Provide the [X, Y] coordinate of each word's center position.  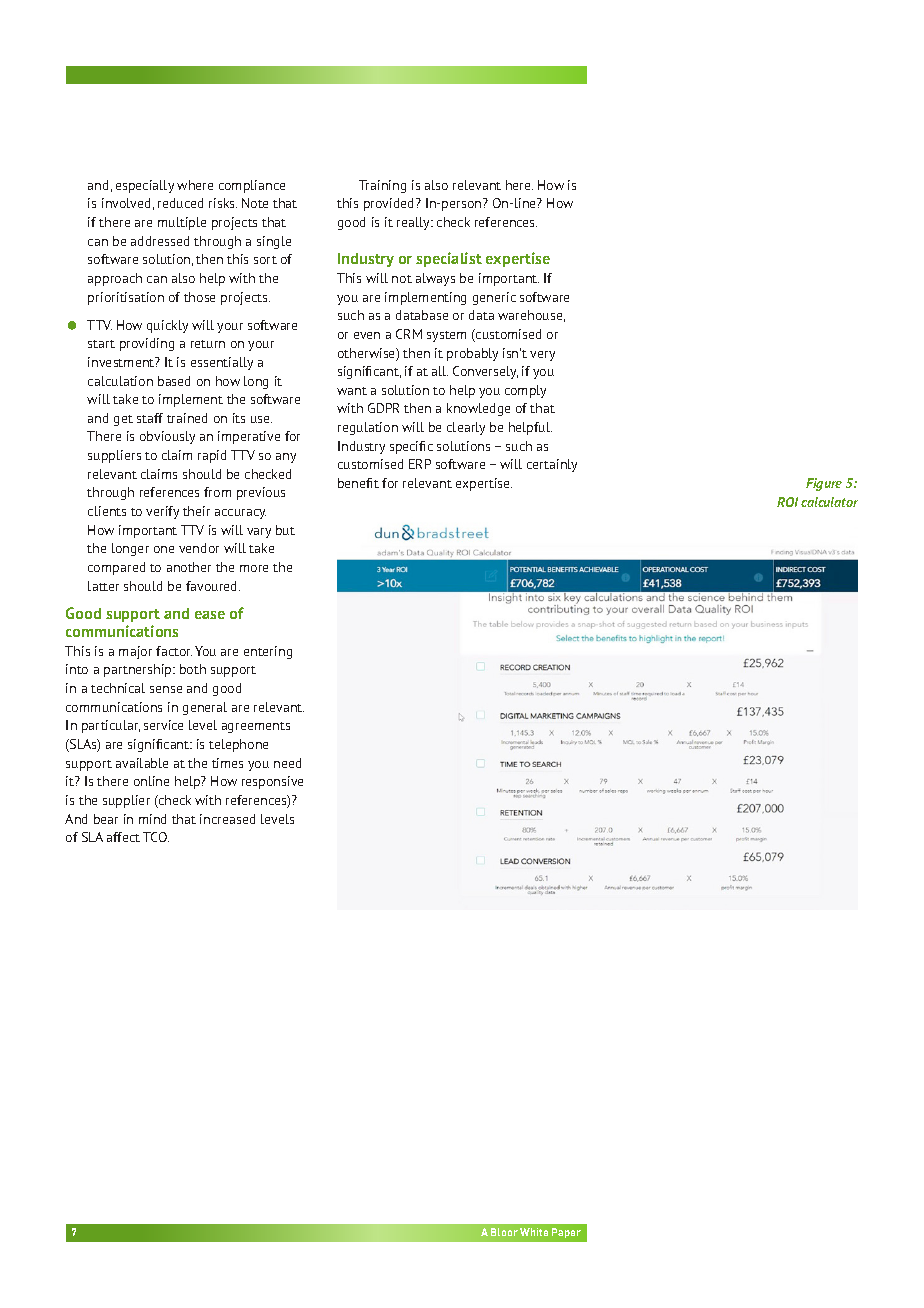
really [414, 223]
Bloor [504, 1232]
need [287, 763]
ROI [787, 502]
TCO [156, 837]
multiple [182, 223]
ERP [420, 464]
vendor [199, 548]
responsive [272, 782]
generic [494, 298]
